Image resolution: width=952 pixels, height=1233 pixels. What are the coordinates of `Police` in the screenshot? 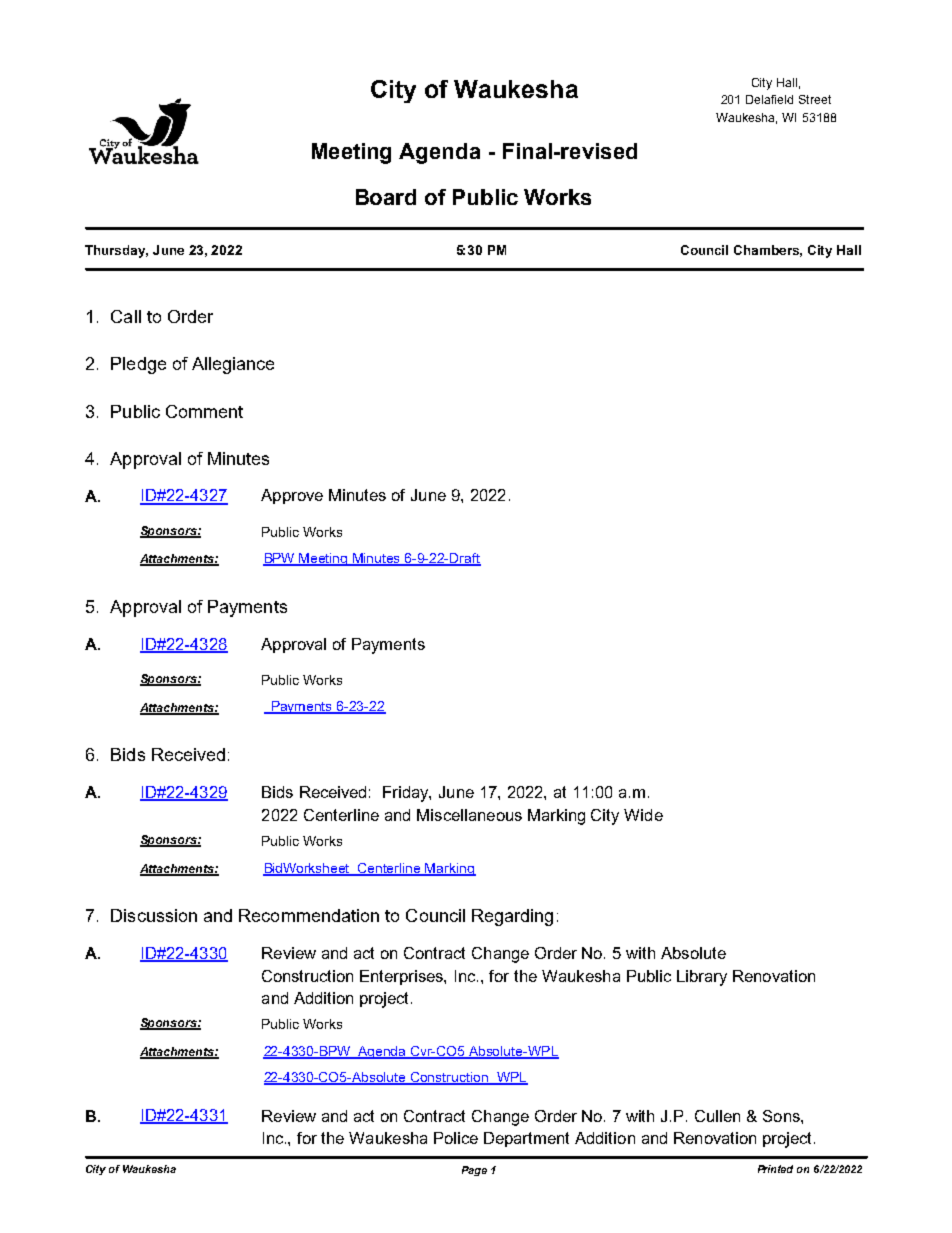 It's located at (456, 1138).
